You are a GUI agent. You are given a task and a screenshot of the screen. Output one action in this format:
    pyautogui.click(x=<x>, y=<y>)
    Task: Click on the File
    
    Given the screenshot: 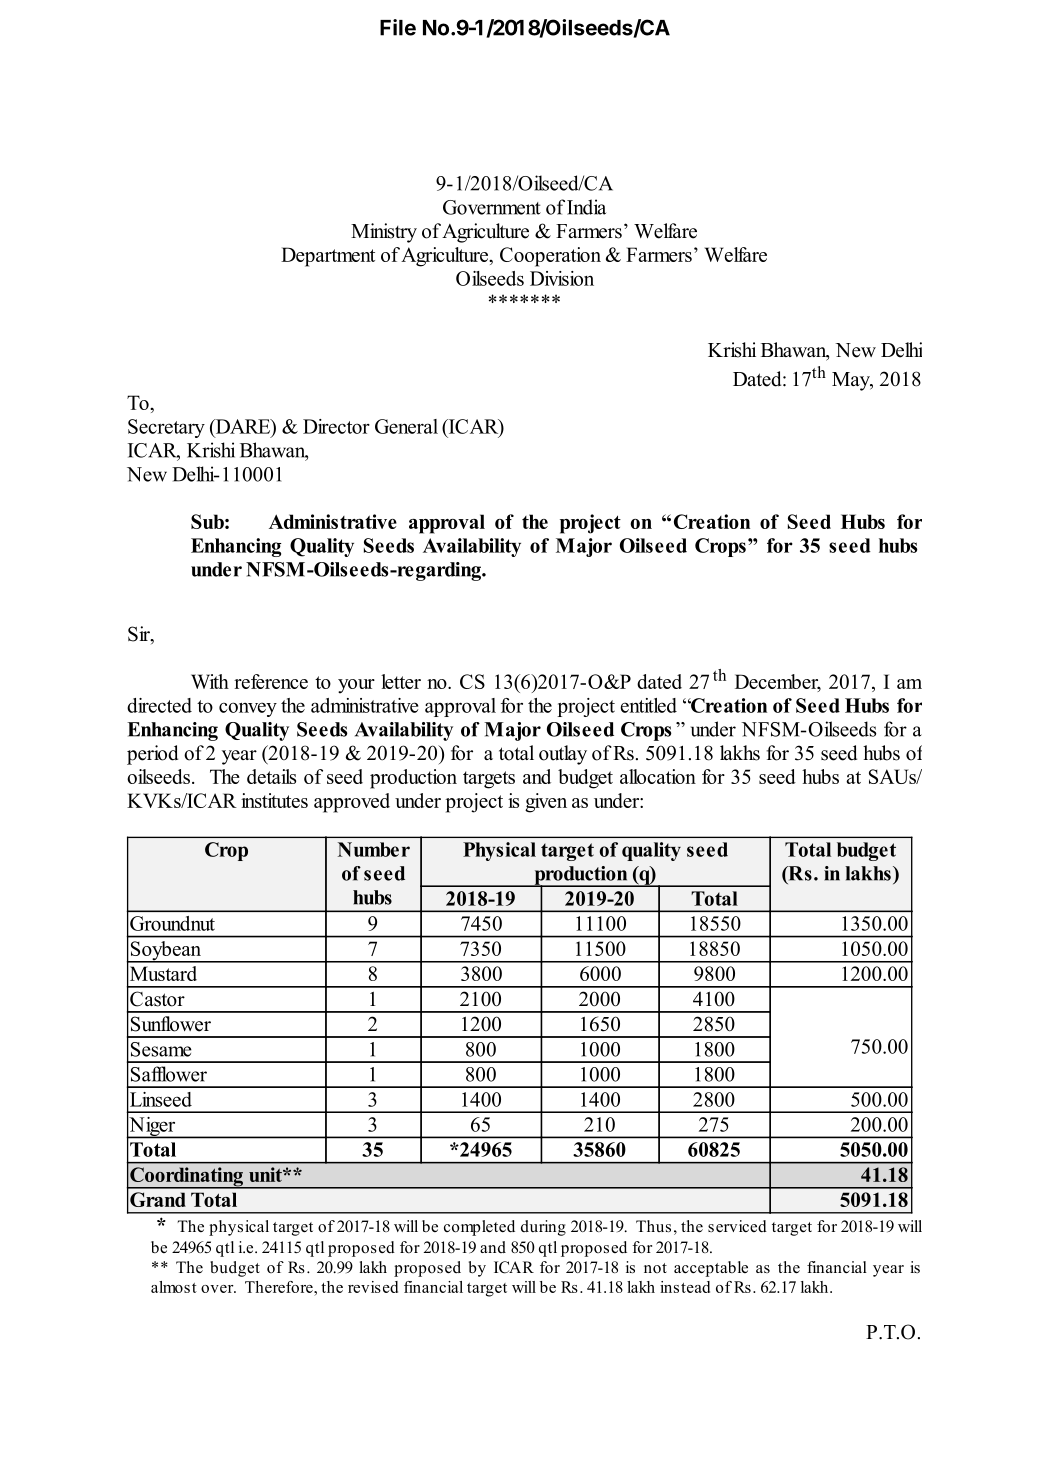 What is the action you would take?
    pyautogui.click(x=398, y=27)
